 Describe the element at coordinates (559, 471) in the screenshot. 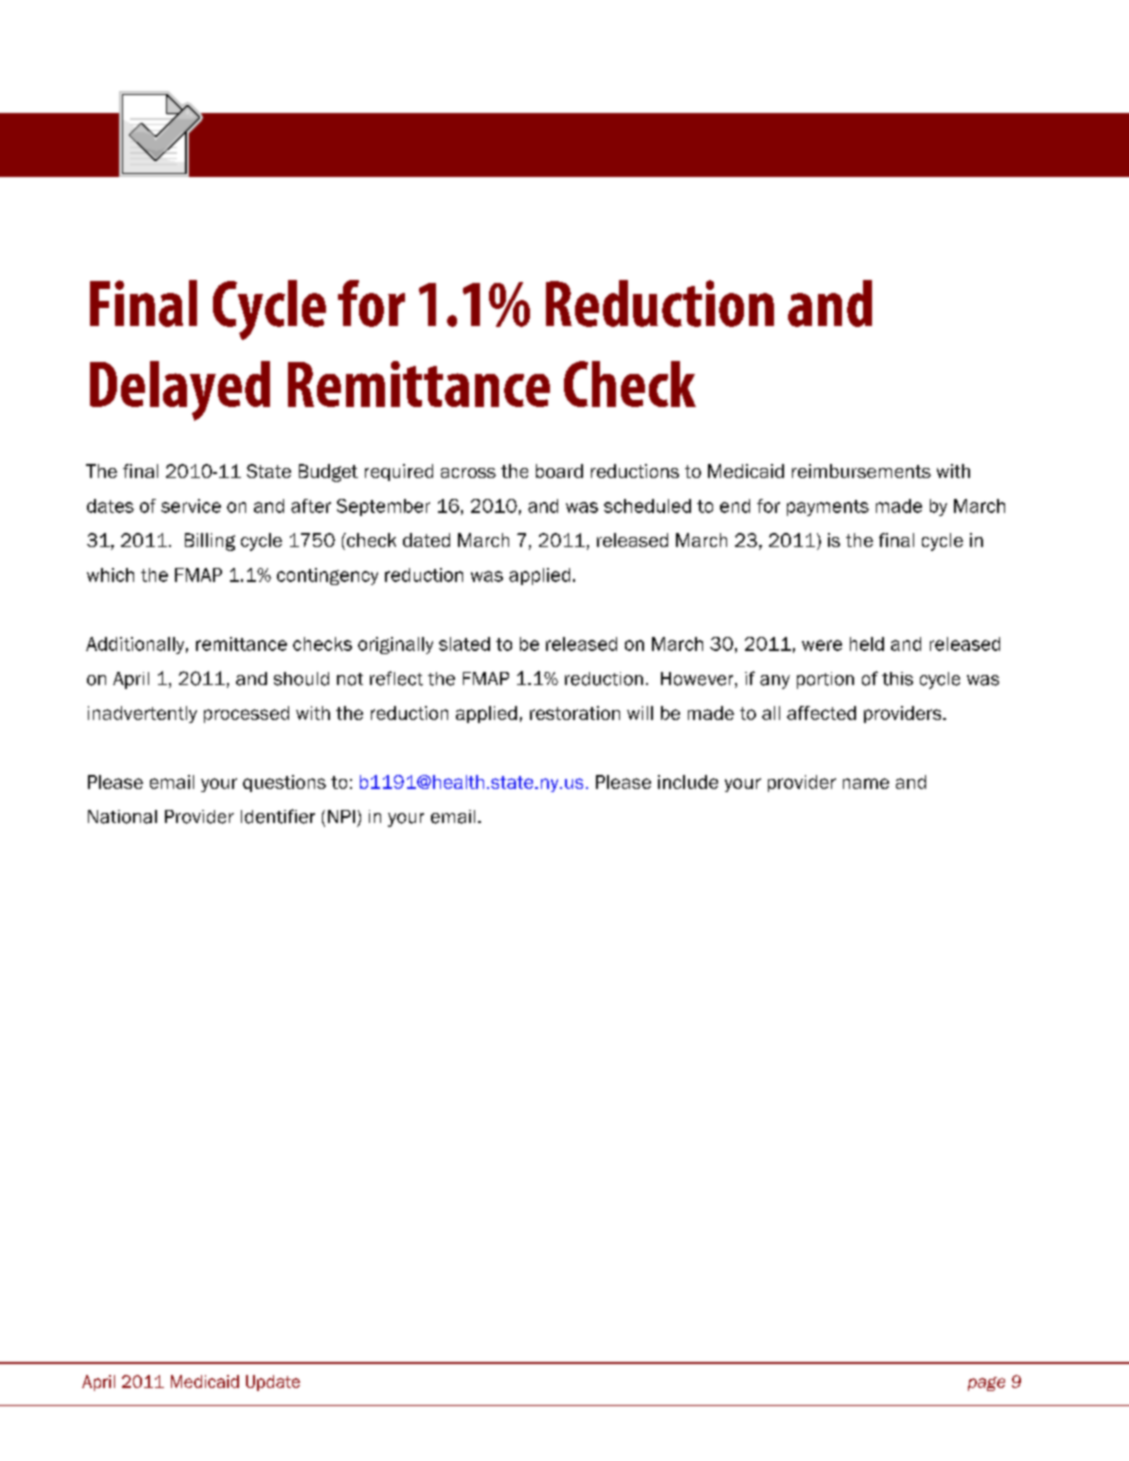

I see `board` at that location.
